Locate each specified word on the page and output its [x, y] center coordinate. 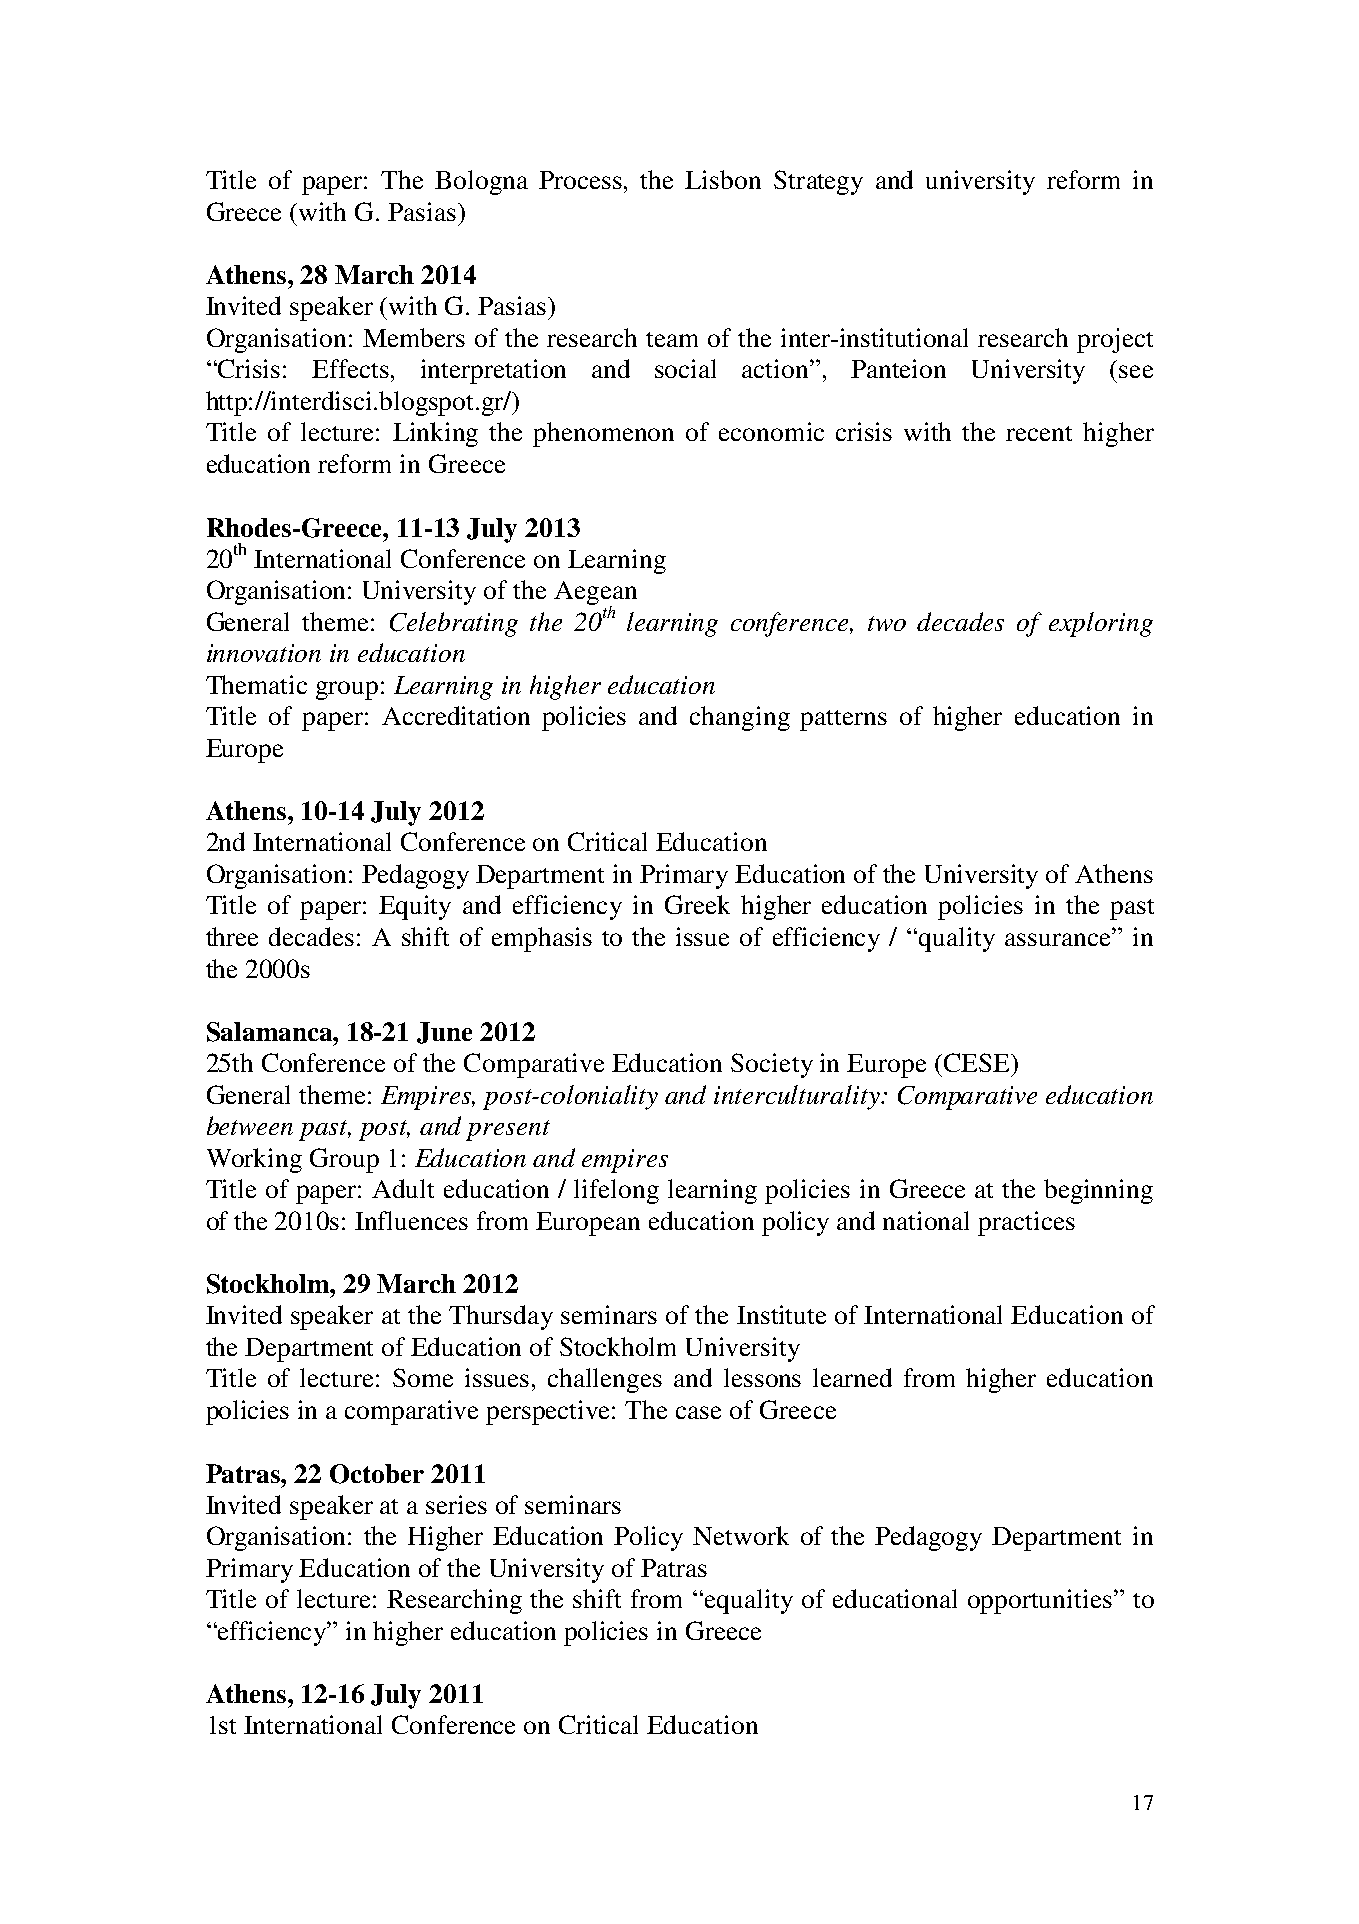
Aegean [595, 594]
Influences [411, 1220]
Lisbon [723, 179]
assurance [1059, 939]
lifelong [616, 1191]
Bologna [481, 182]
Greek [697, 904]
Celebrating [454, 624]
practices [1026, 1223]
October [377, 1474]
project [1115, 340]
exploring [1101, 624]
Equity [415, 907]
